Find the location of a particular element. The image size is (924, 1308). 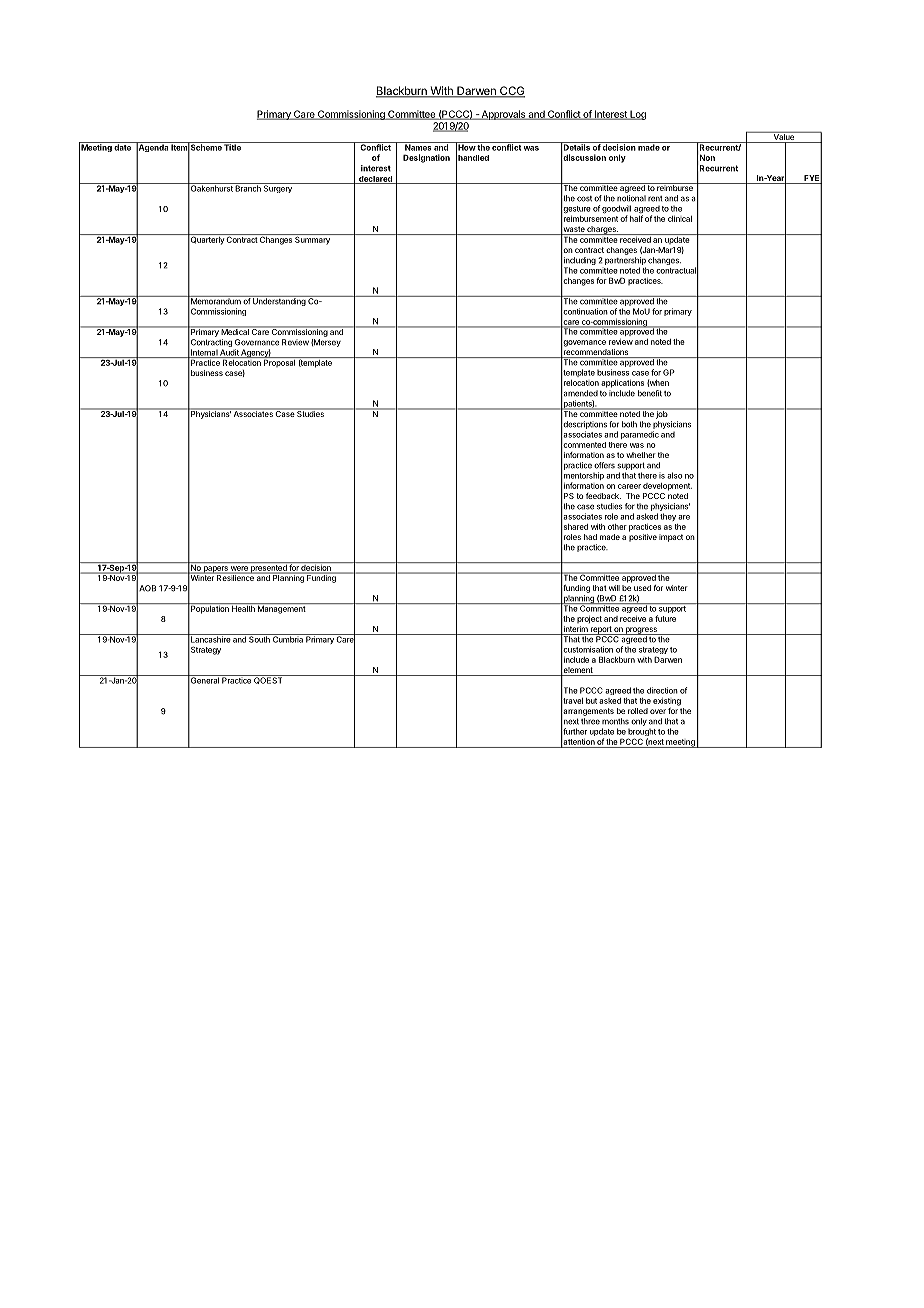

but is located at coordinates (591, 701).
